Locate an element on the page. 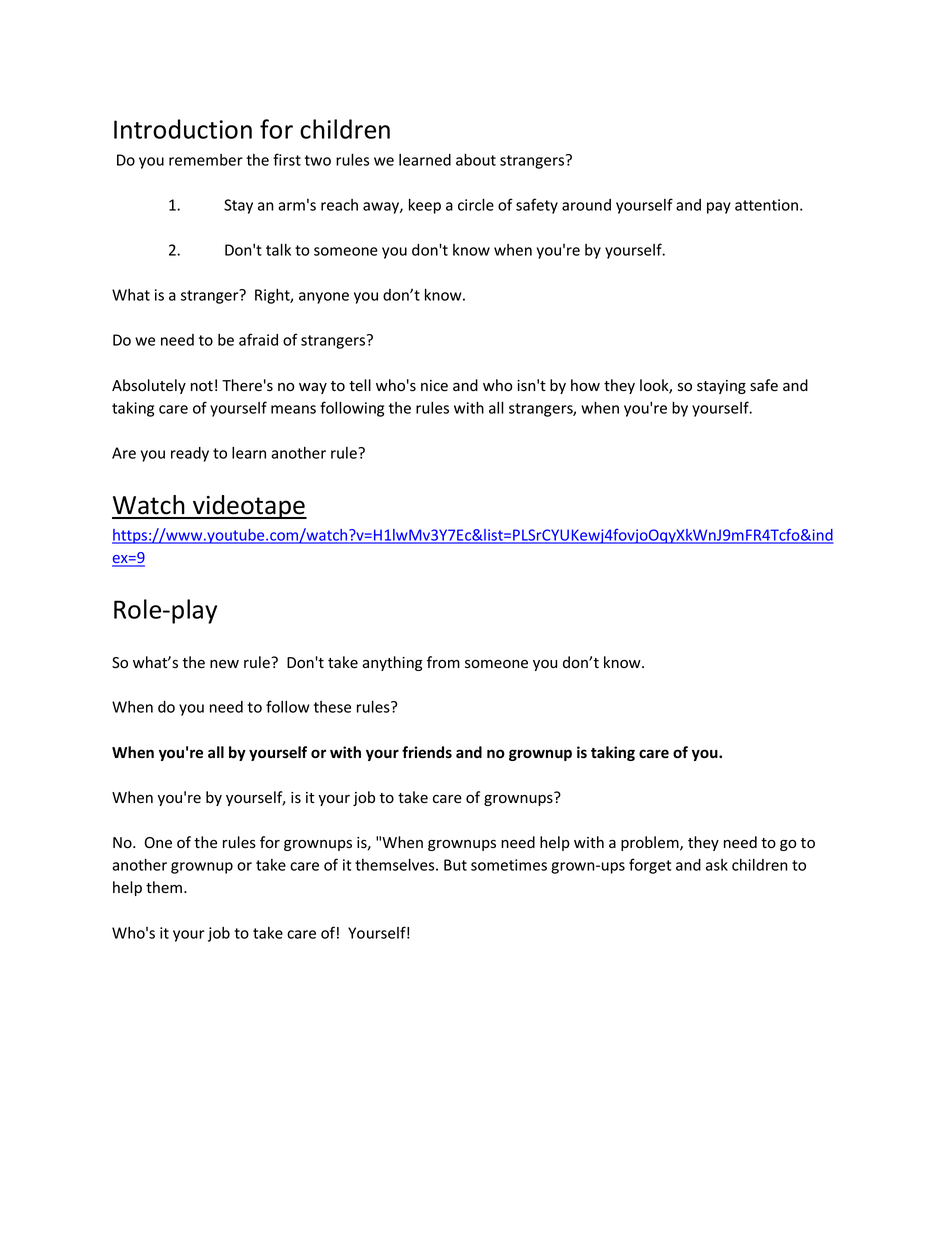 The height and width of the document is (1233, 952). videotape is located at coordinates (249, 507).
